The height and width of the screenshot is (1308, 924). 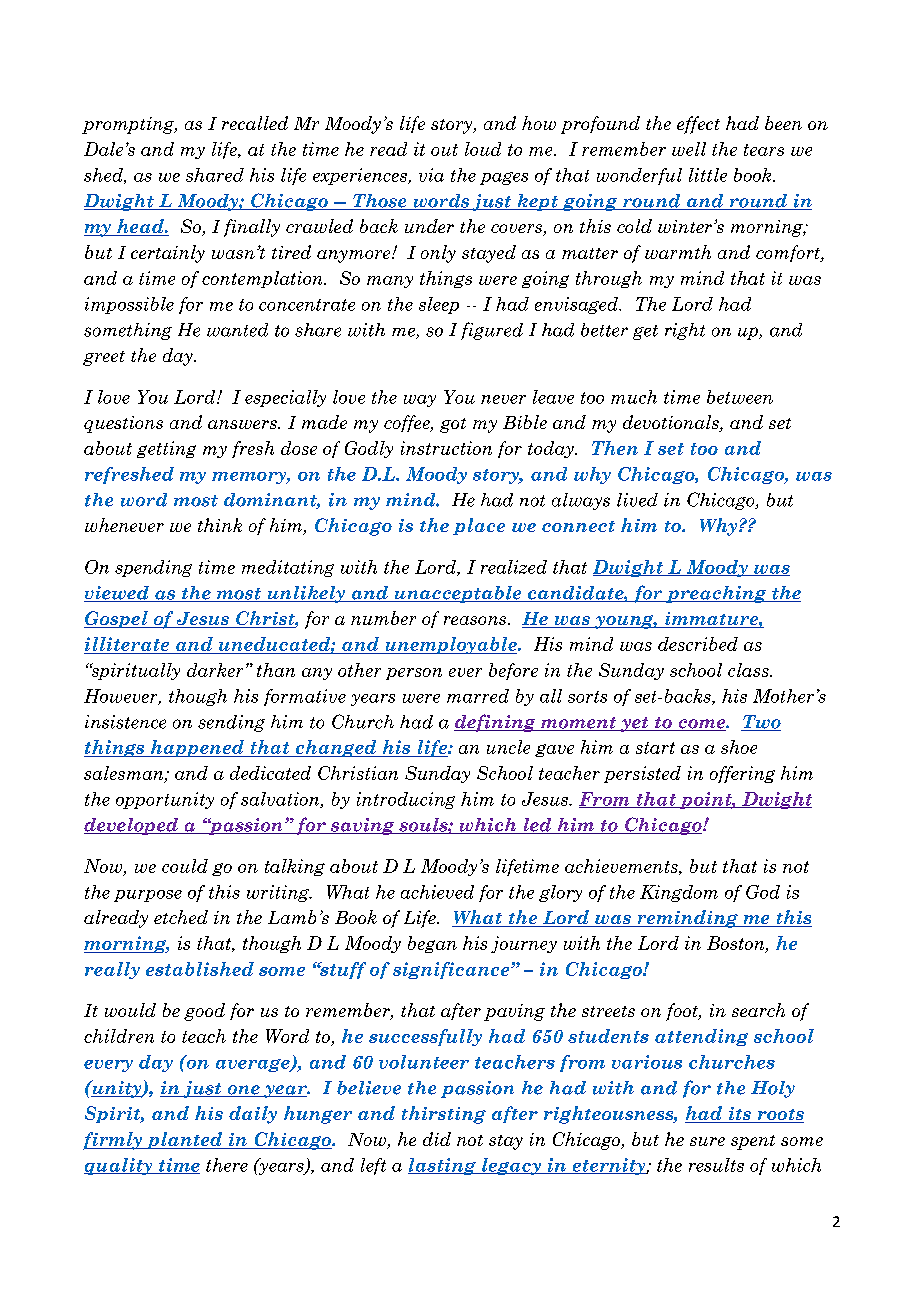 I want to click on described, so click(x=698, y=644).
